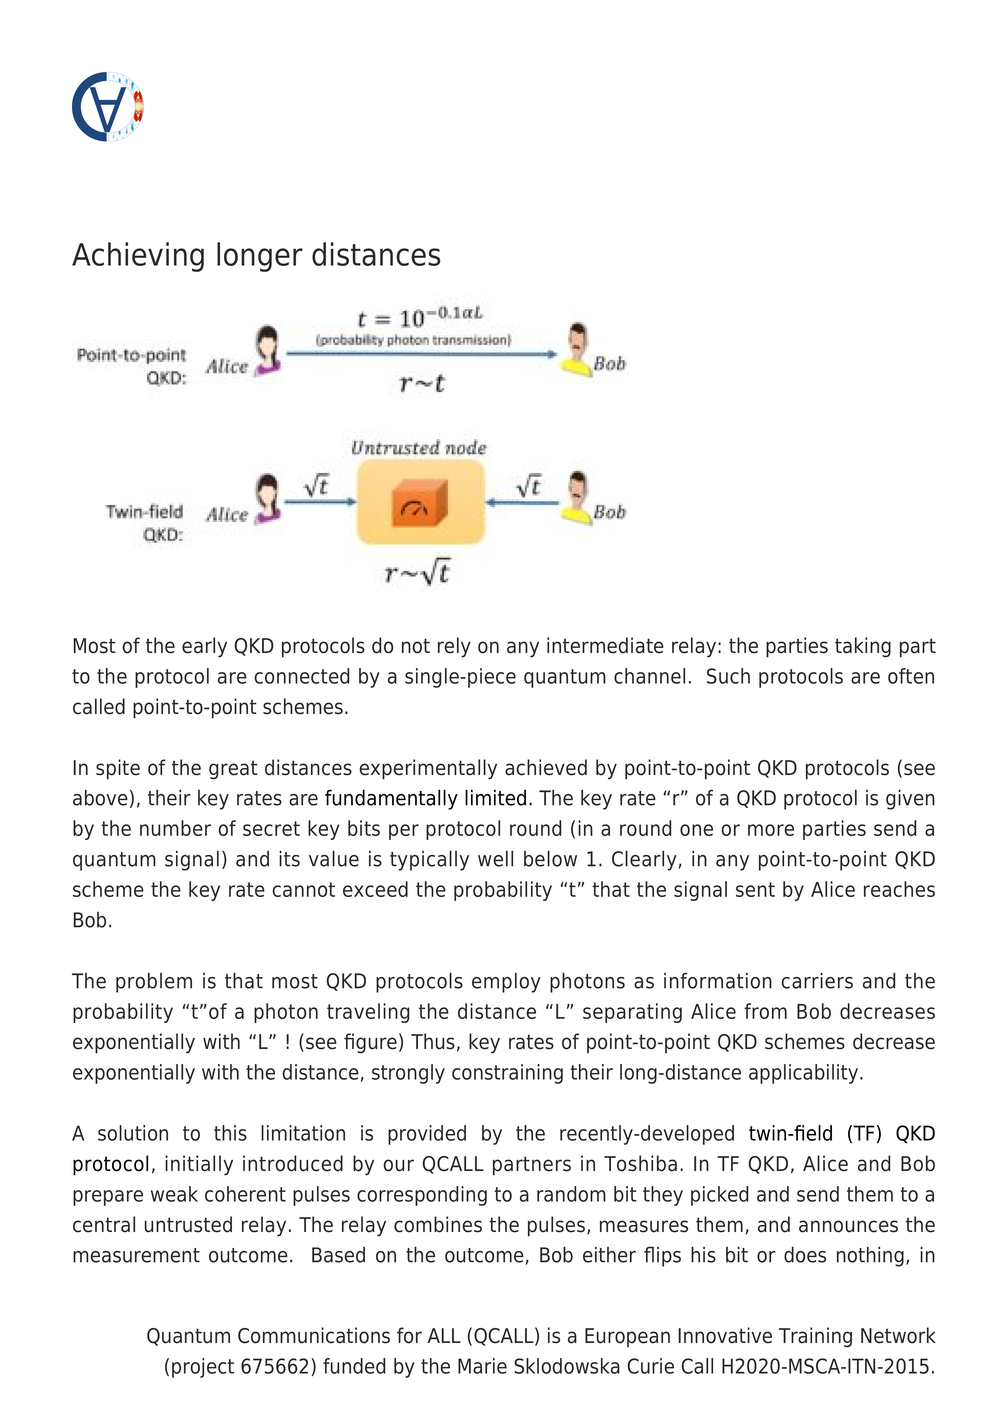 Image resolution: width=1008 pixels, height=1425 pixels. I want to click on rely, so click(454, 647).
